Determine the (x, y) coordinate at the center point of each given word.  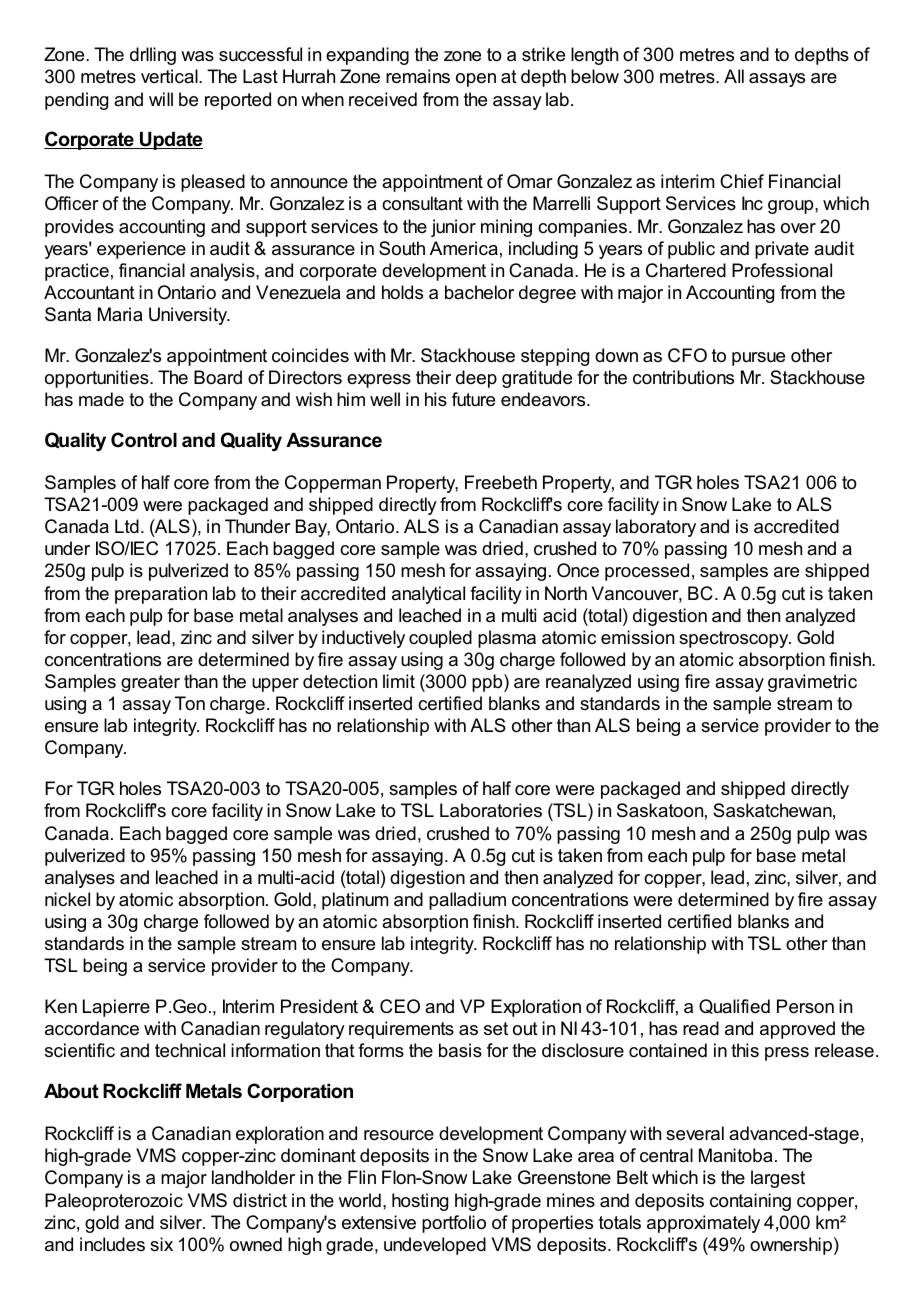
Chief (742, 181)
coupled (440, 639)
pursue (758, 359)
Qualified (734, 1006)
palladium (467, 901)
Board (218, 377)
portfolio (454, 1224)
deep (476, 379)
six (161, 1244)
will (161, 99)
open (476, 80)
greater (150, 683)
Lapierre (116, 1008)
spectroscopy (735, 639)
